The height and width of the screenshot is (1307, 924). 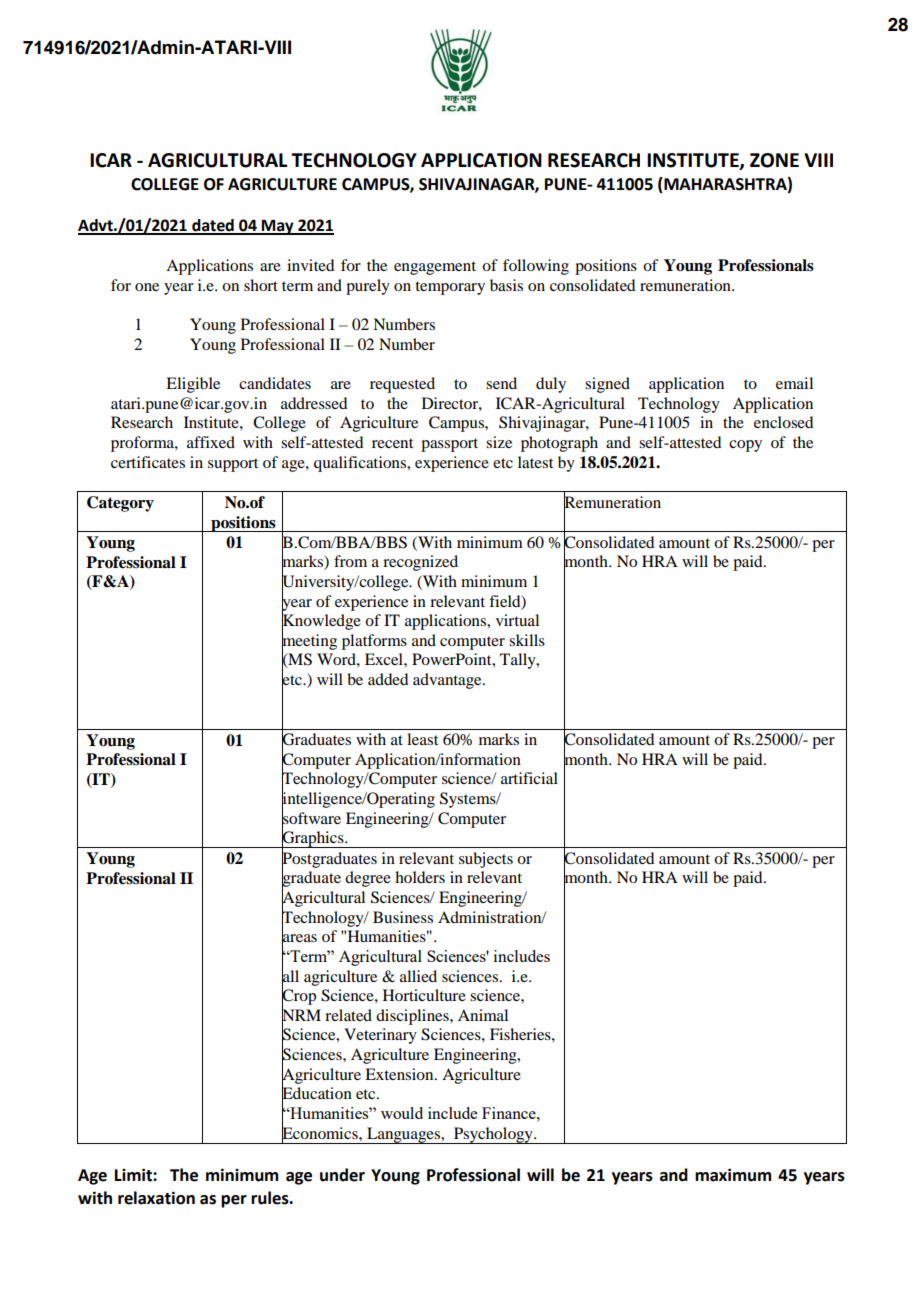 I want to click on relaxation, so click(x=156, y=1198).
